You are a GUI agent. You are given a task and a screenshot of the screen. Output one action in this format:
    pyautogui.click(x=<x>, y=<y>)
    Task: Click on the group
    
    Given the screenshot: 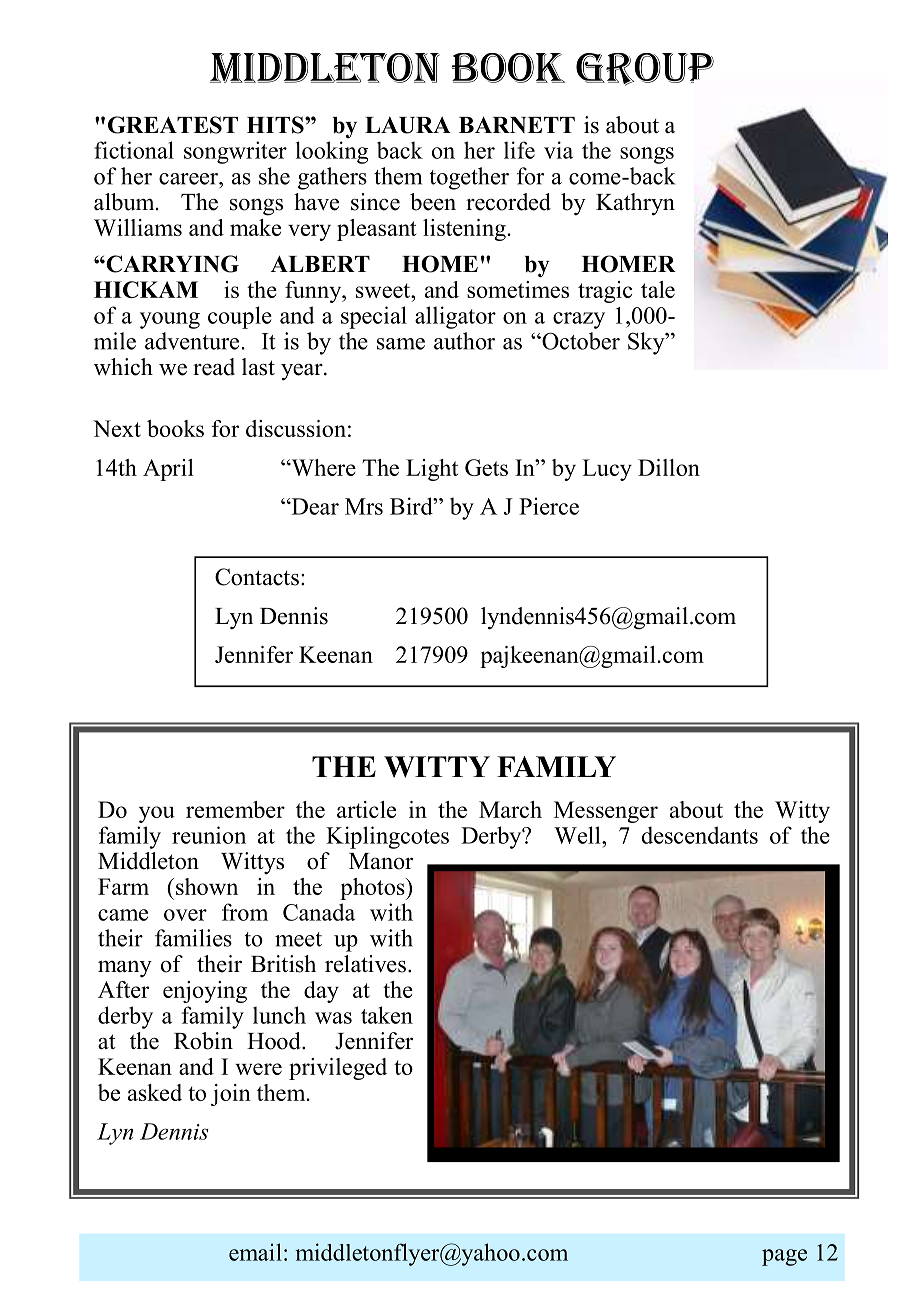 What is the action you would take?
    pyautogui.click(x=645, y=69)
